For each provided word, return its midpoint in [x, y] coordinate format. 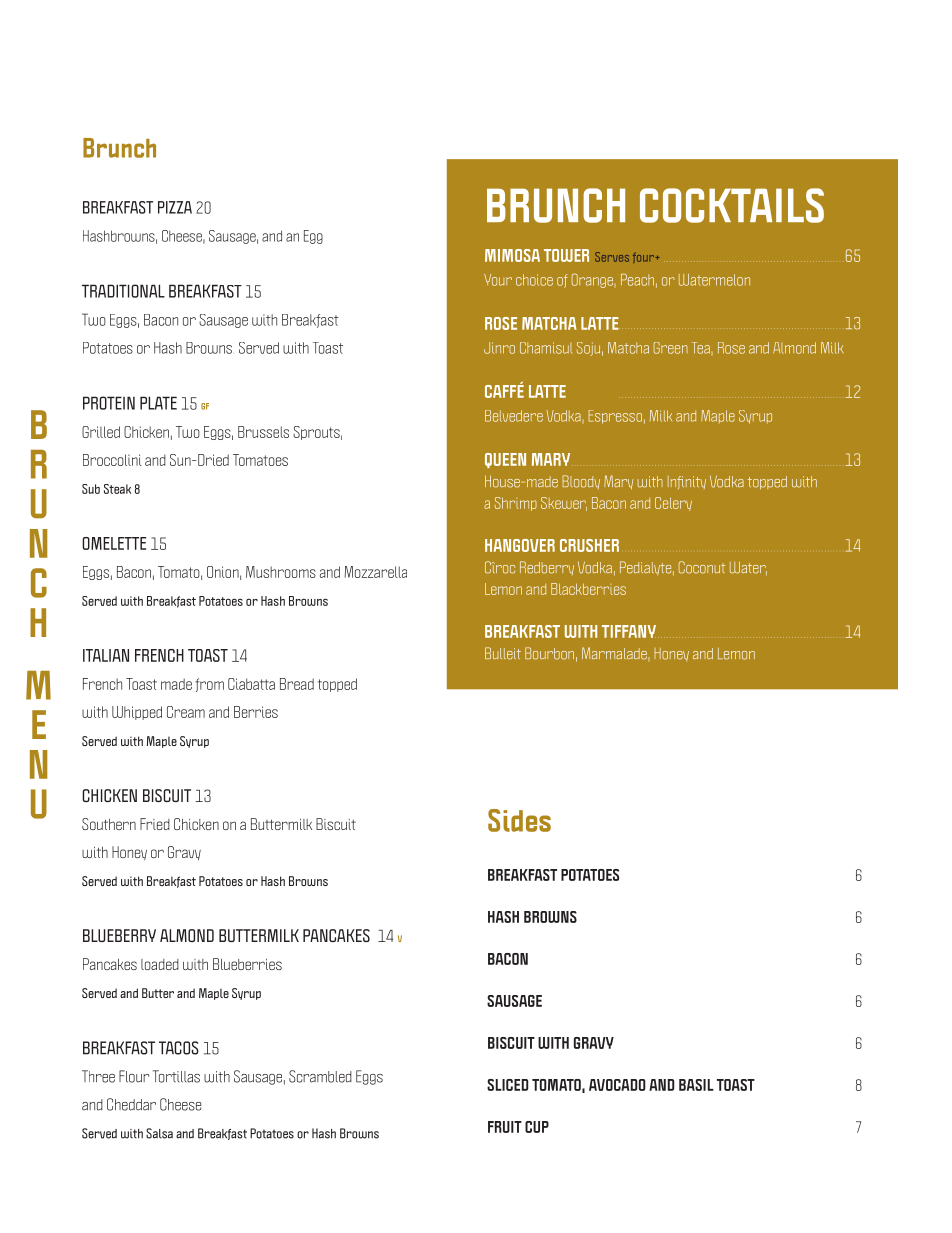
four [645, 257]
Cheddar [131, 1104]
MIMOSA [512, 255]
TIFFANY [630, 631]
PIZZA [175, 207]
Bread [297, 684]
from [209, 685]
